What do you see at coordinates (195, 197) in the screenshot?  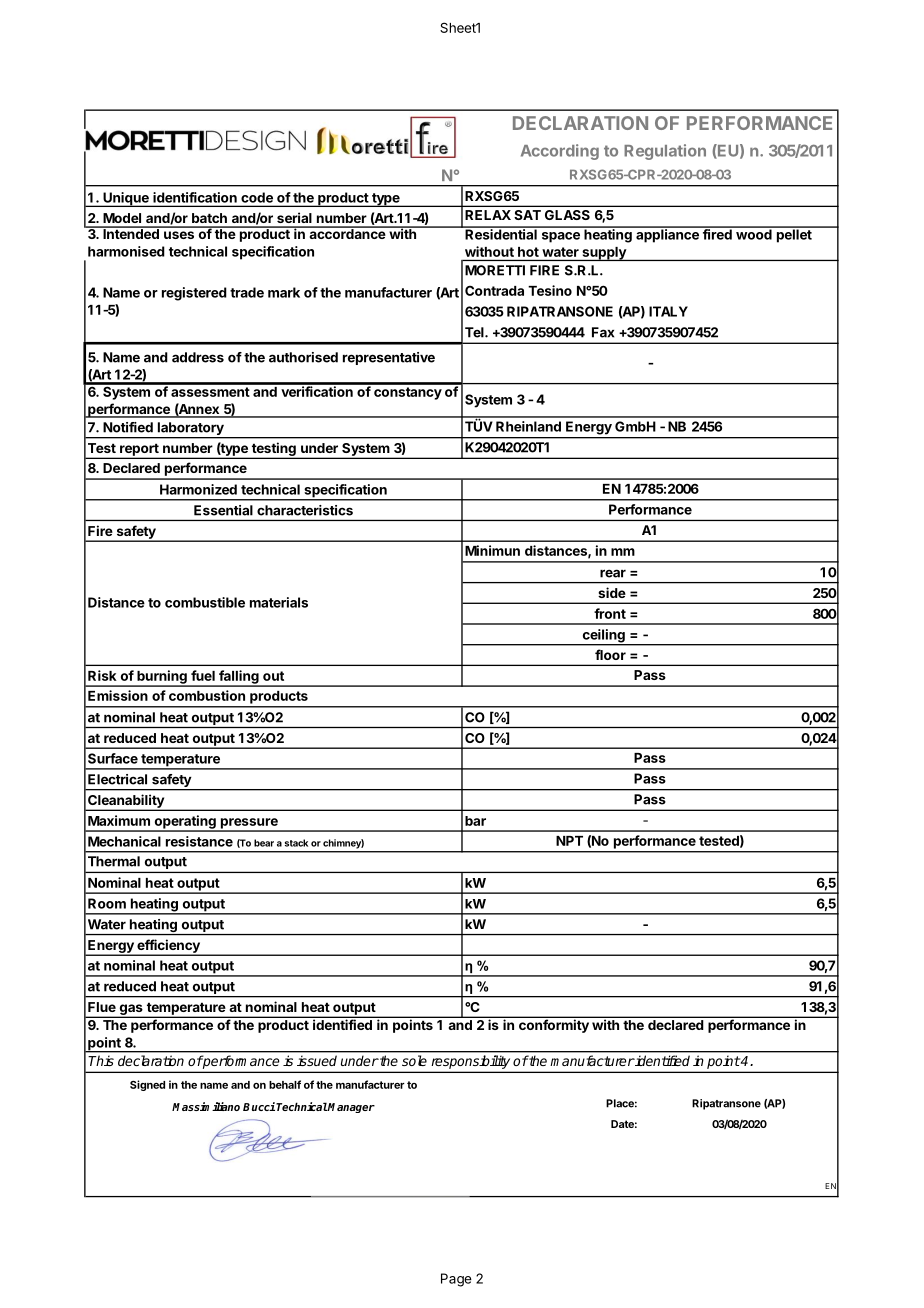 I see `identification` at bounding box center [195, 197].
